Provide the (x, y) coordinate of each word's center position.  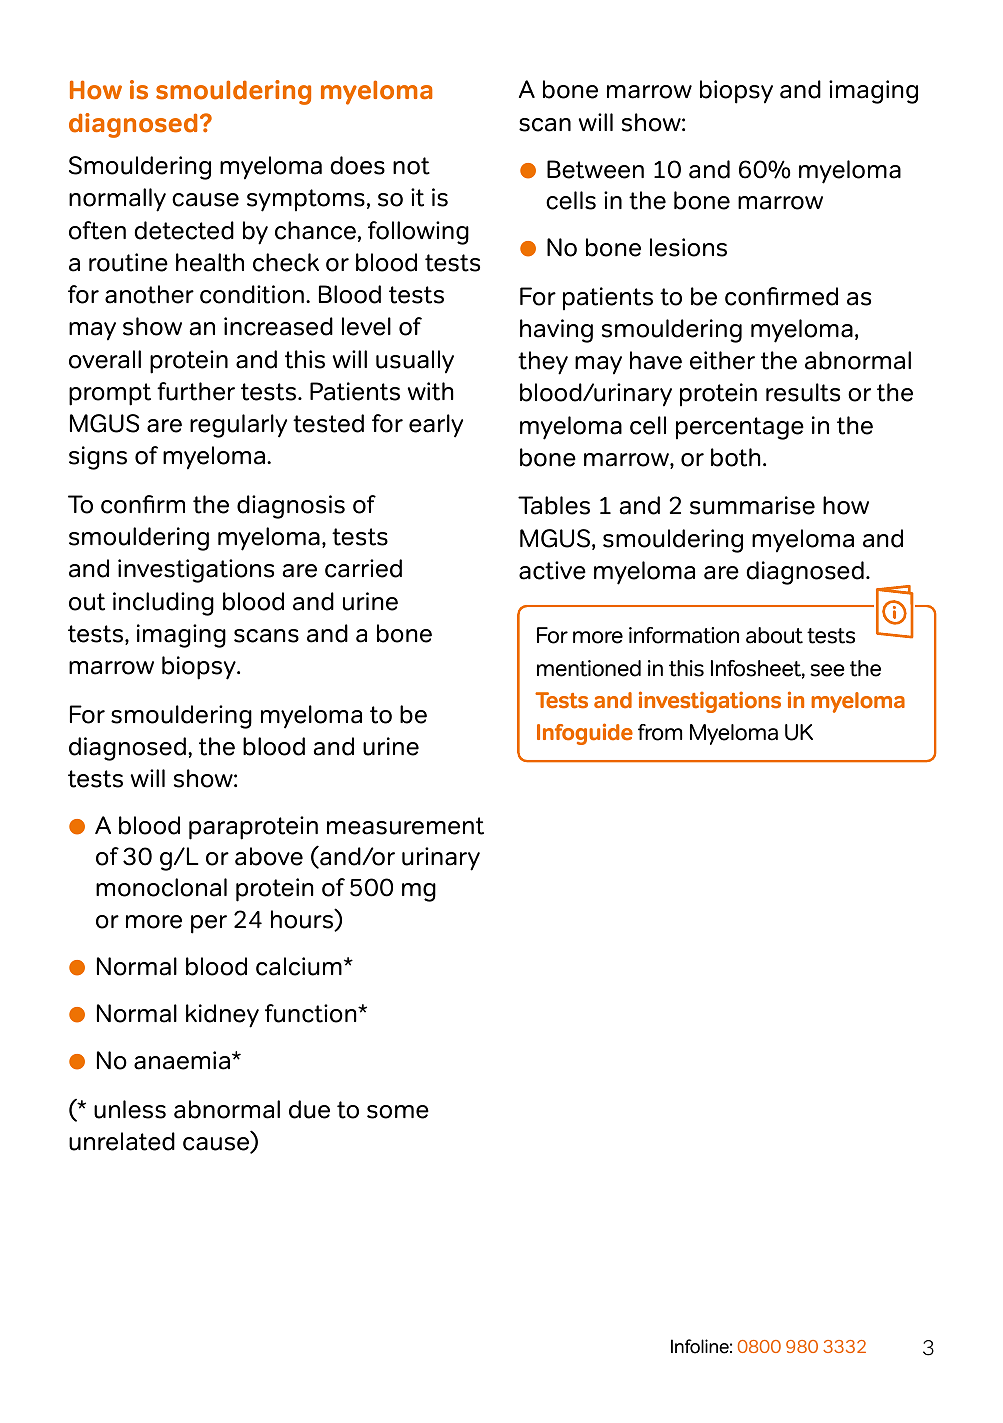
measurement (405, 826)
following (418, 233)
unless (130, 1109)
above (269, 856)
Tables (554, 505)
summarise (752, 505)
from (660, 732)
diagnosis (291, 507)
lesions (688, 247)
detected (184, 230)
